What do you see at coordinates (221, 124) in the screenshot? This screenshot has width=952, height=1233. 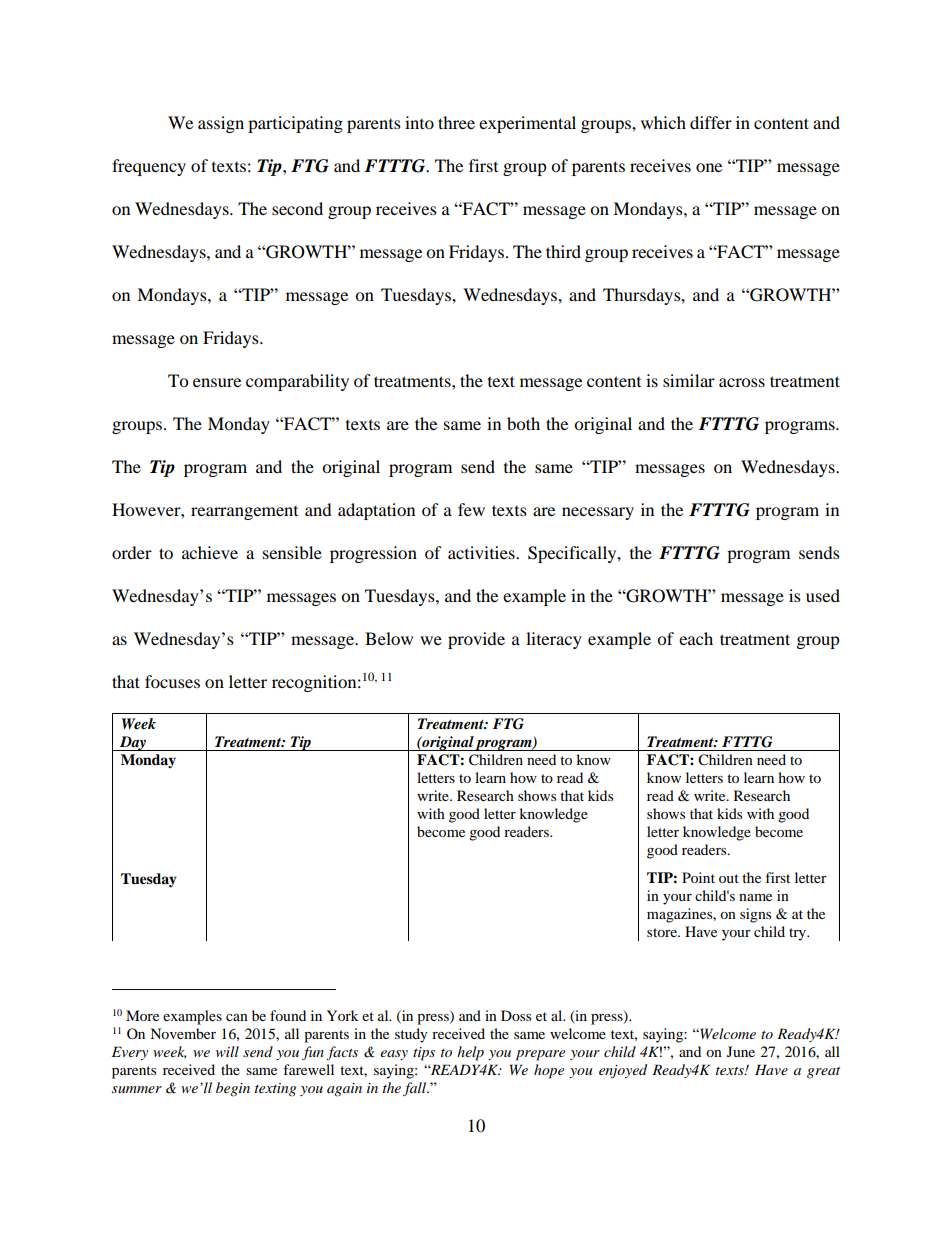 I see `assign` at bounding box center [221, 124].
